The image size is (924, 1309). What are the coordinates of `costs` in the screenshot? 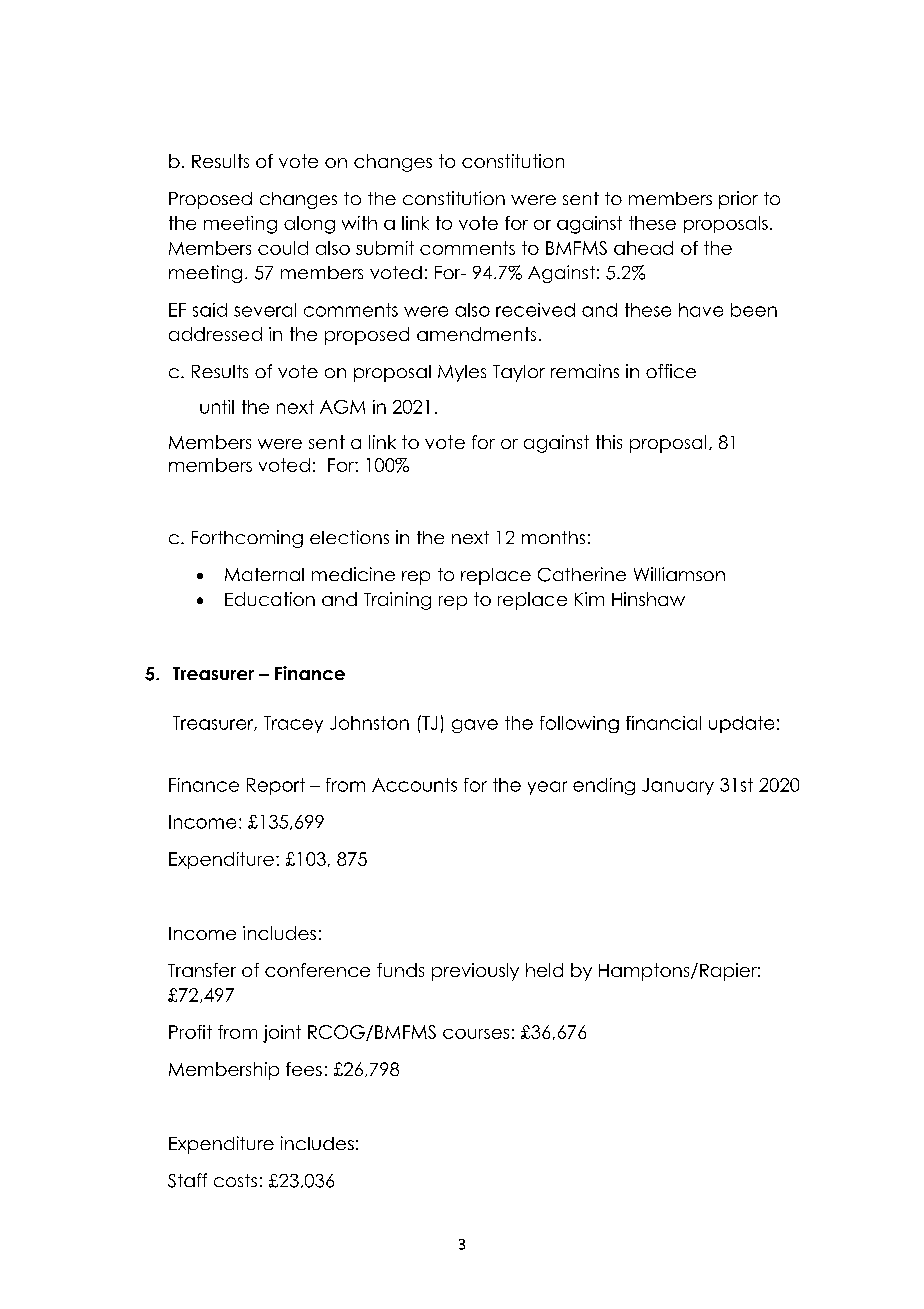 It's located at (235, 1180).
